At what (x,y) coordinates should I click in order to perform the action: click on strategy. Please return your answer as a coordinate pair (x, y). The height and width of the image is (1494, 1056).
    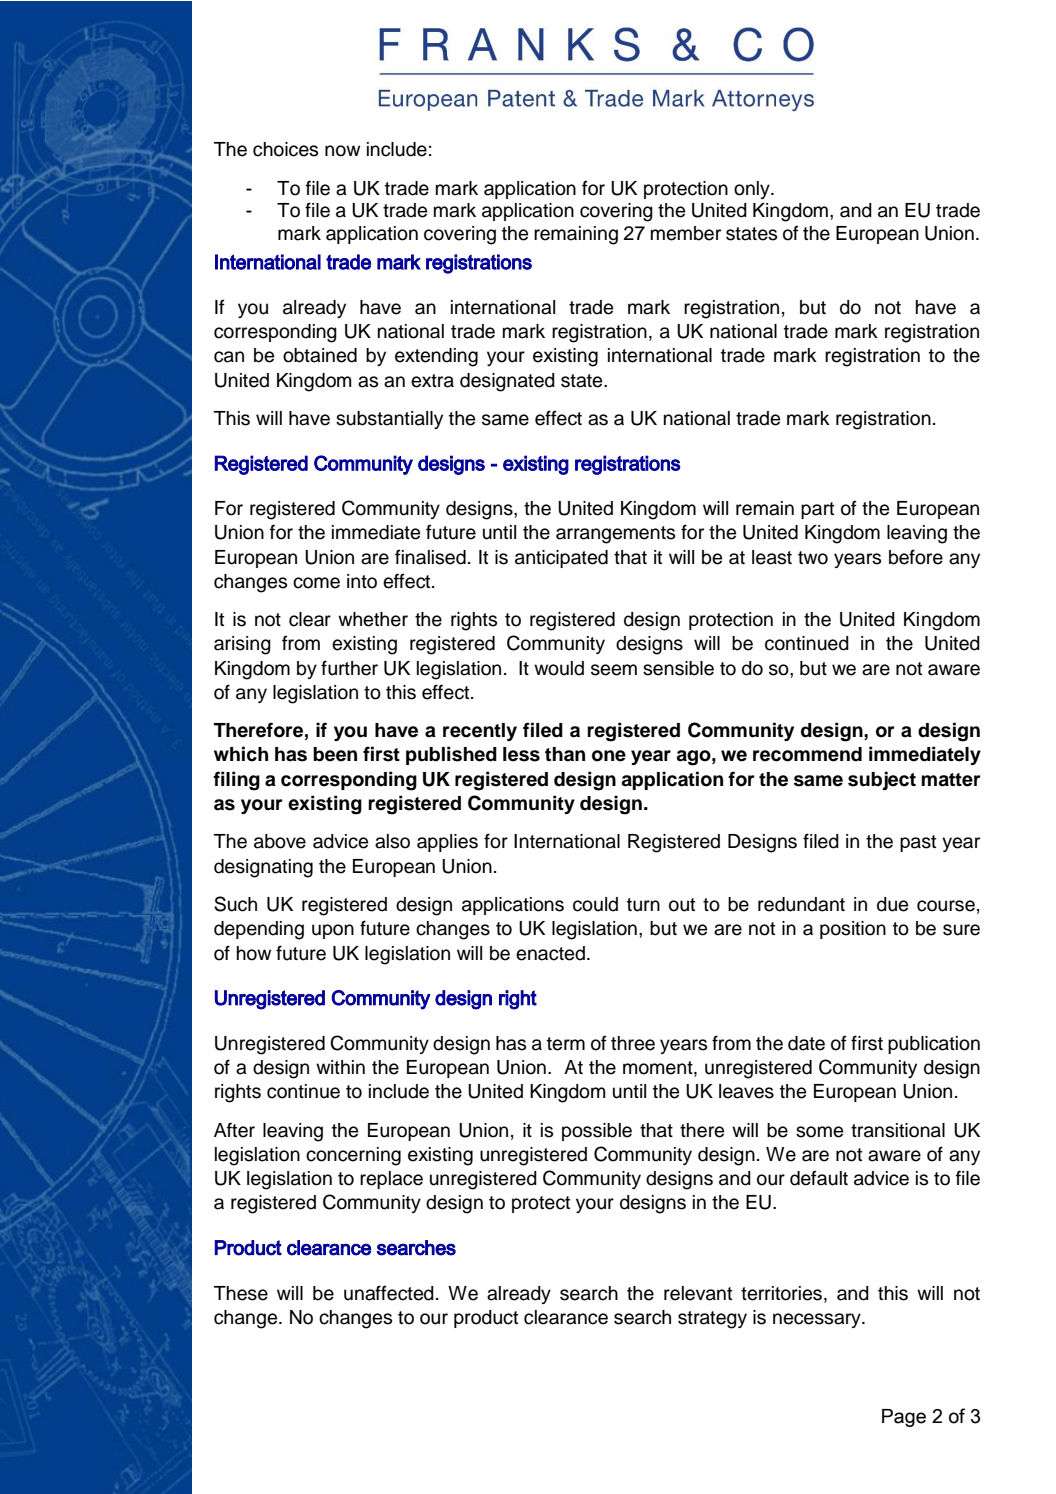
    Looking at the image, I should click on (712, 1320).
